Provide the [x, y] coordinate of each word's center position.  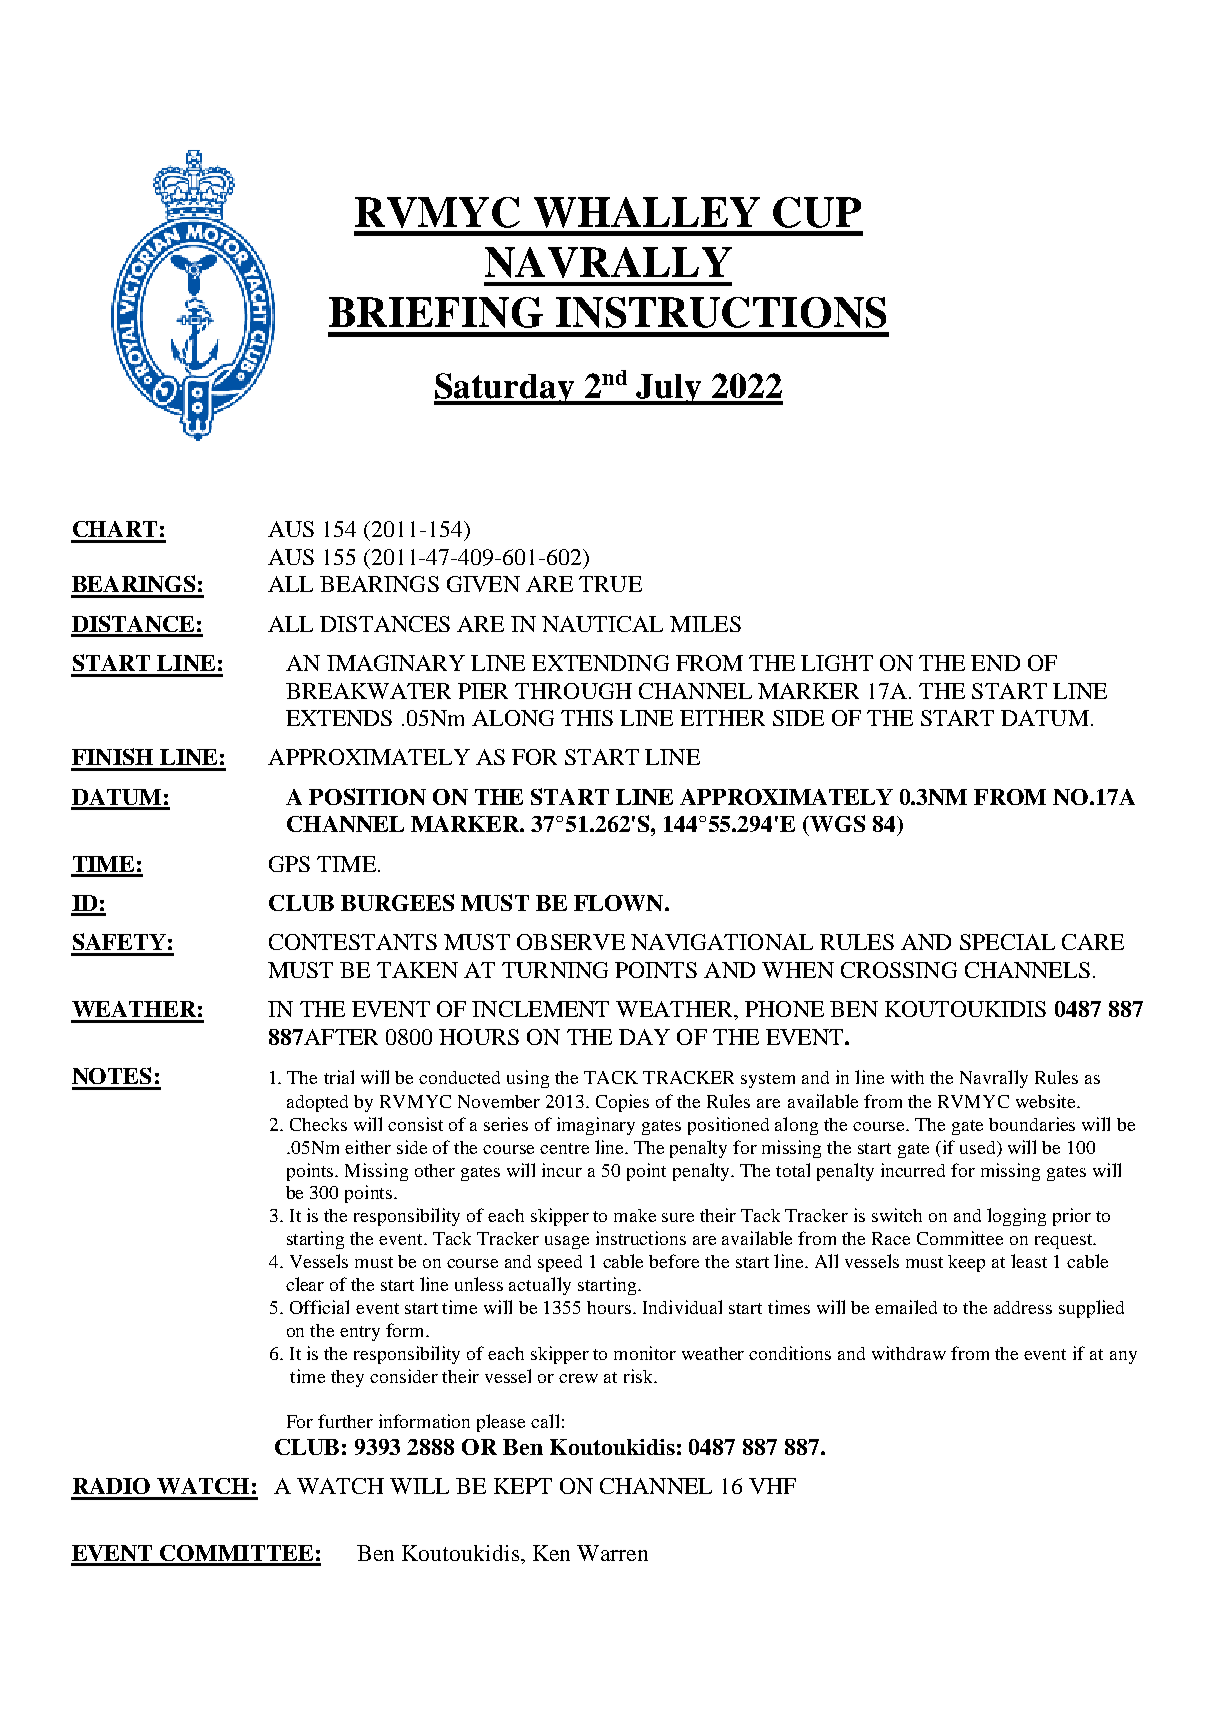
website [1047, 1101]
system [768, 1080]
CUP [817, 212]
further [345, 1421]
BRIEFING [436, 312]
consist [415, 1124]
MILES [705, 624]
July [669, 389]
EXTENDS [339, 718]
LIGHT [837, 663]
